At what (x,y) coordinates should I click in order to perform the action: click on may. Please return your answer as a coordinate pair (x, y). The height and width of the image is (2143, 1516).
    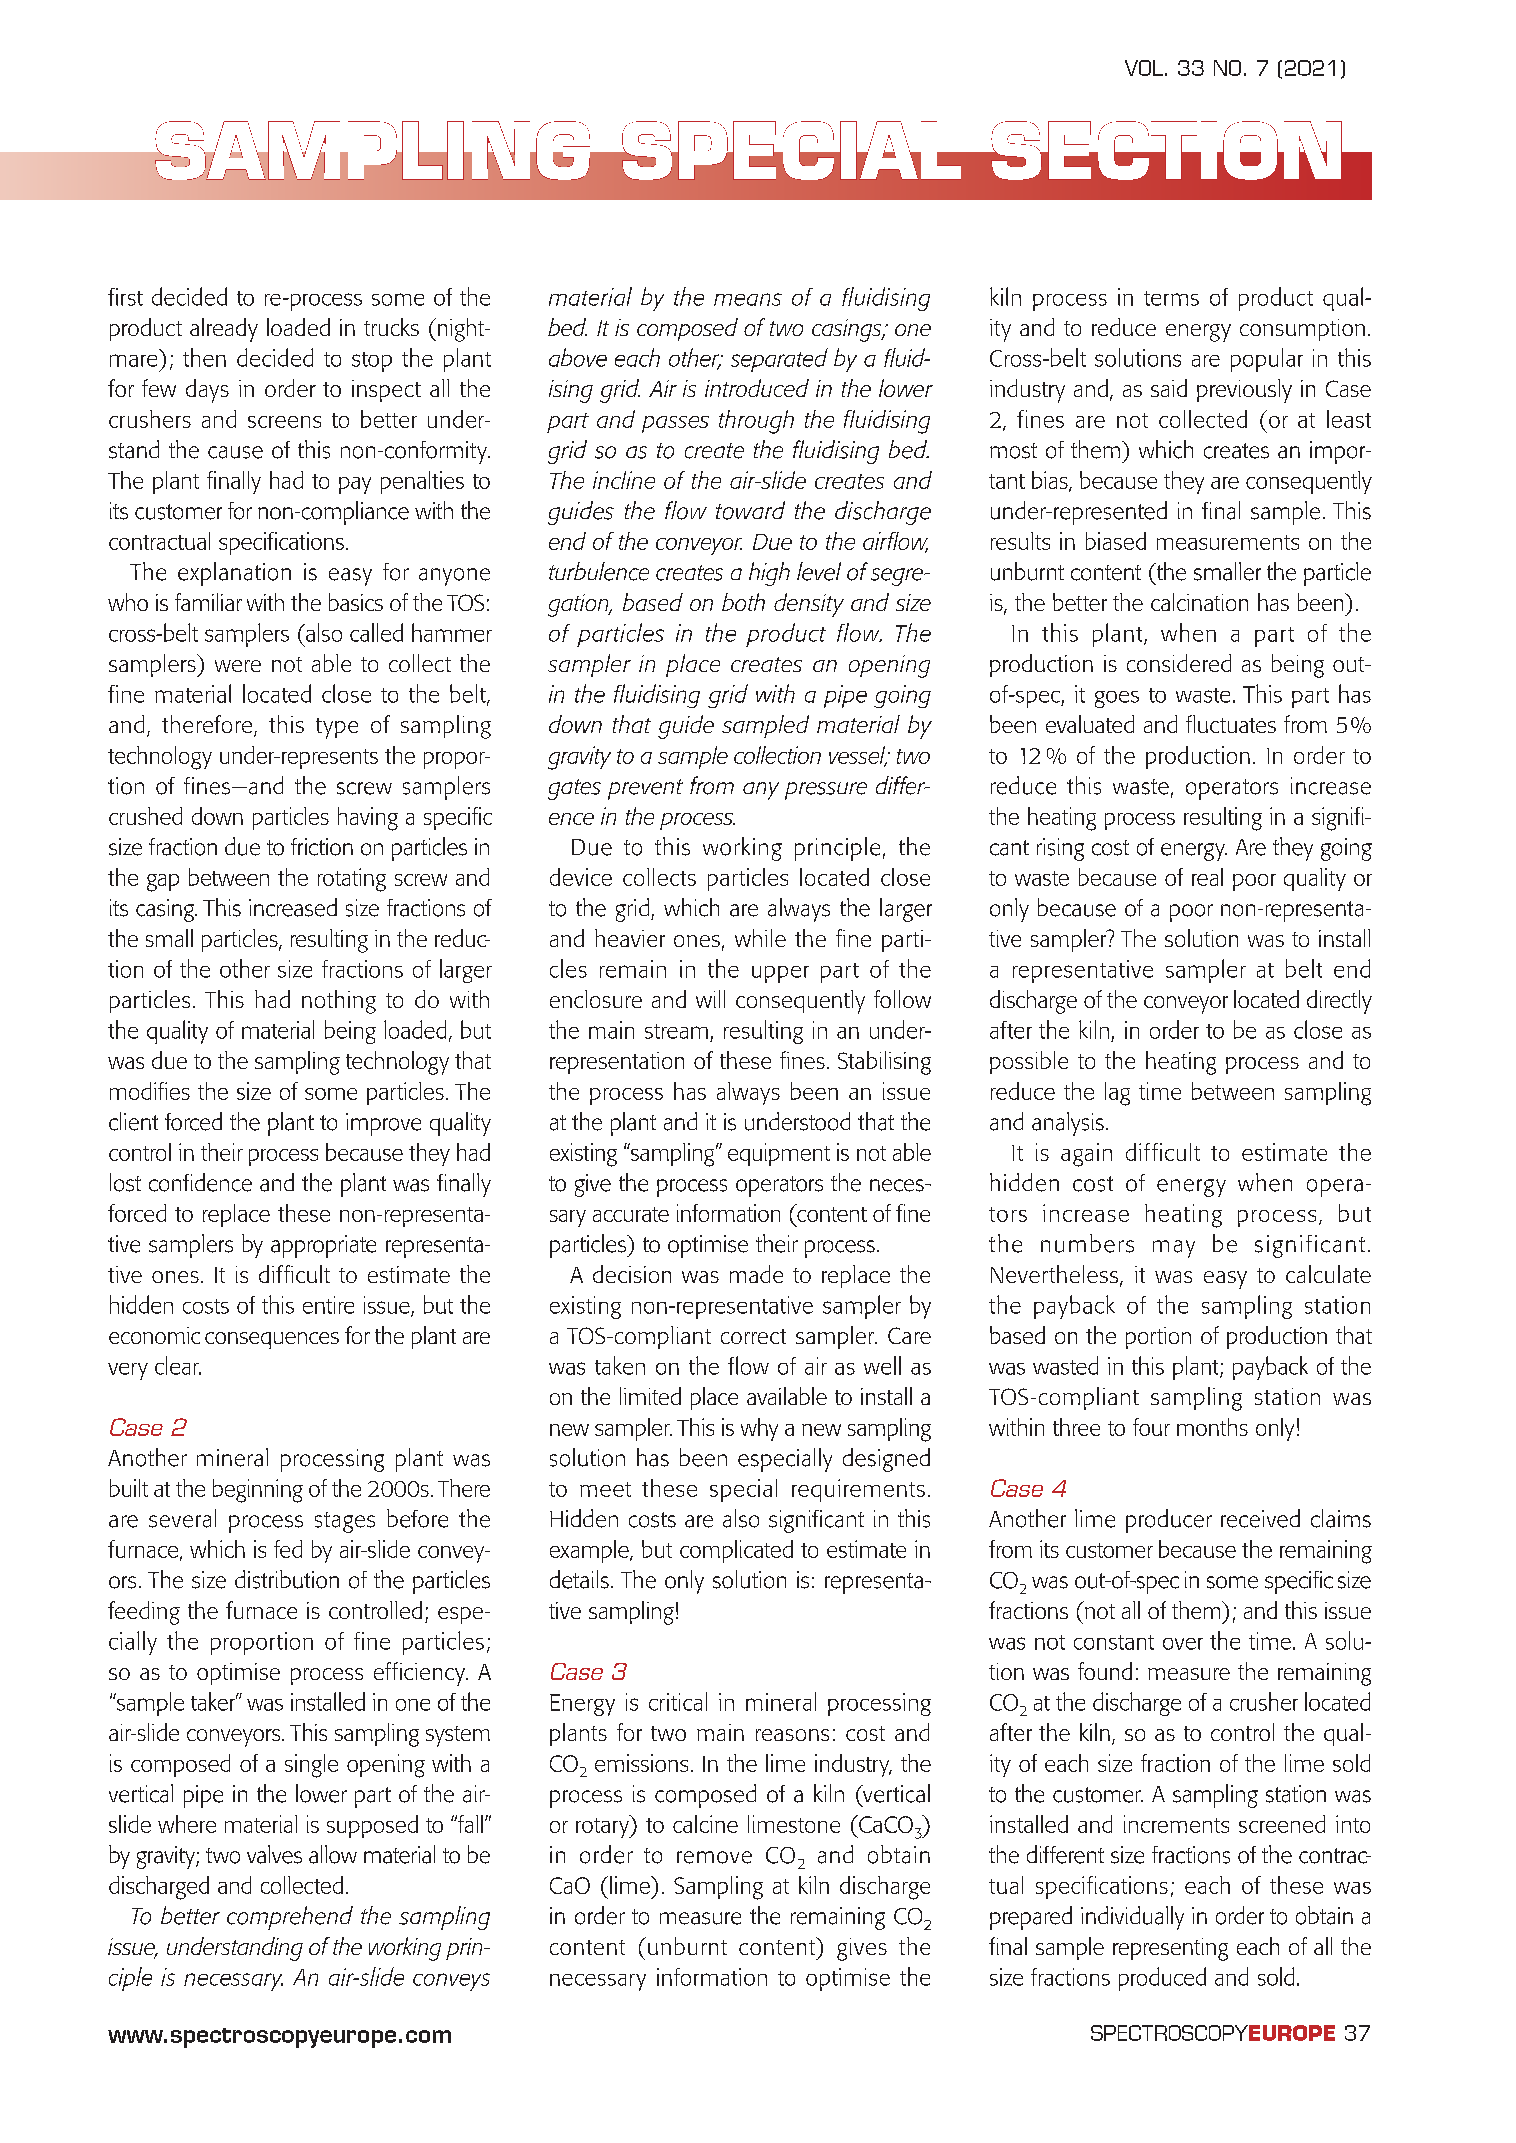
    Looking at the image, I should click on (1174, 1249).
